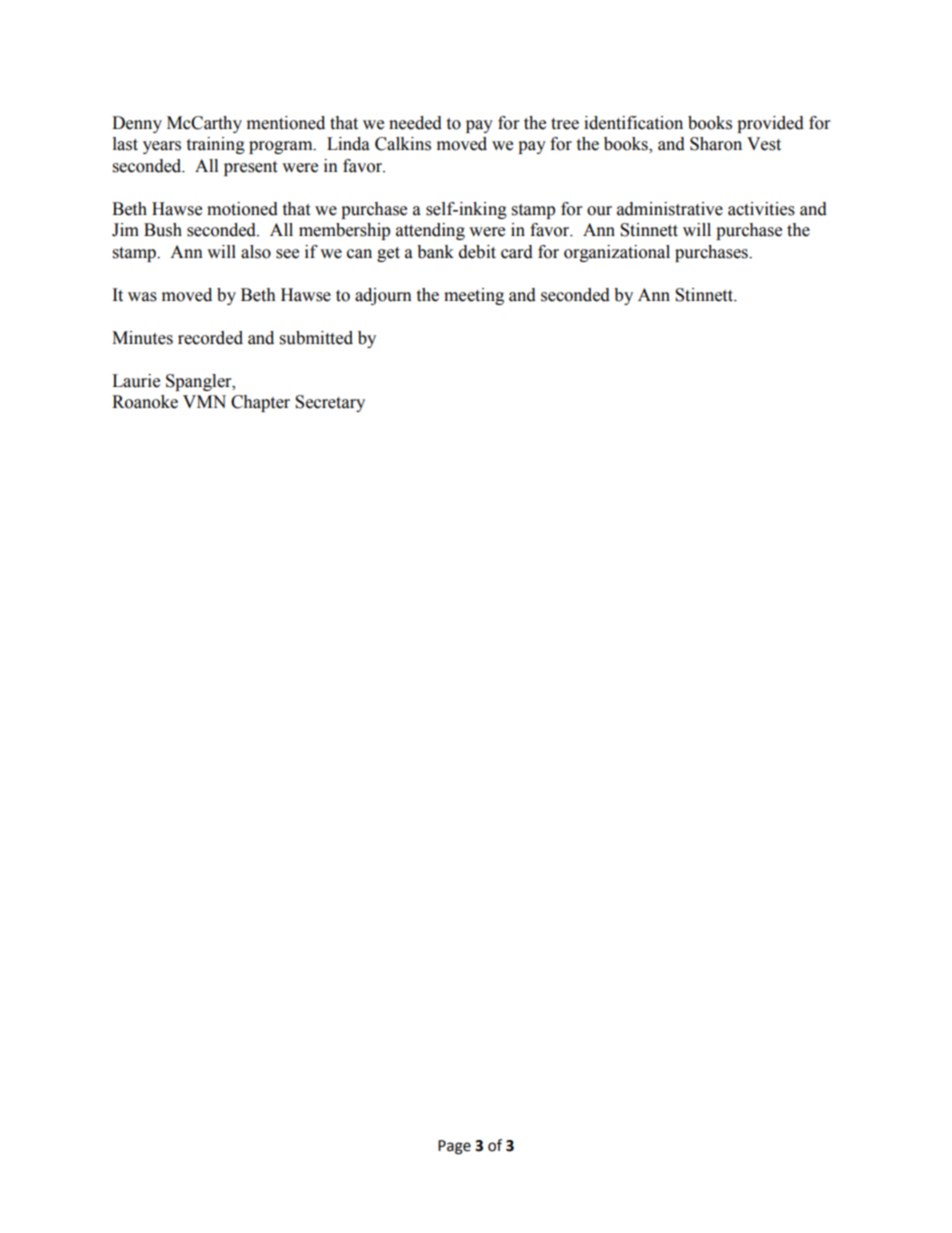 This screenshot has width=952, height=1233. Describe the element at coordinates (260, 403) in the screenshot. I see `Chapter` at that location.
